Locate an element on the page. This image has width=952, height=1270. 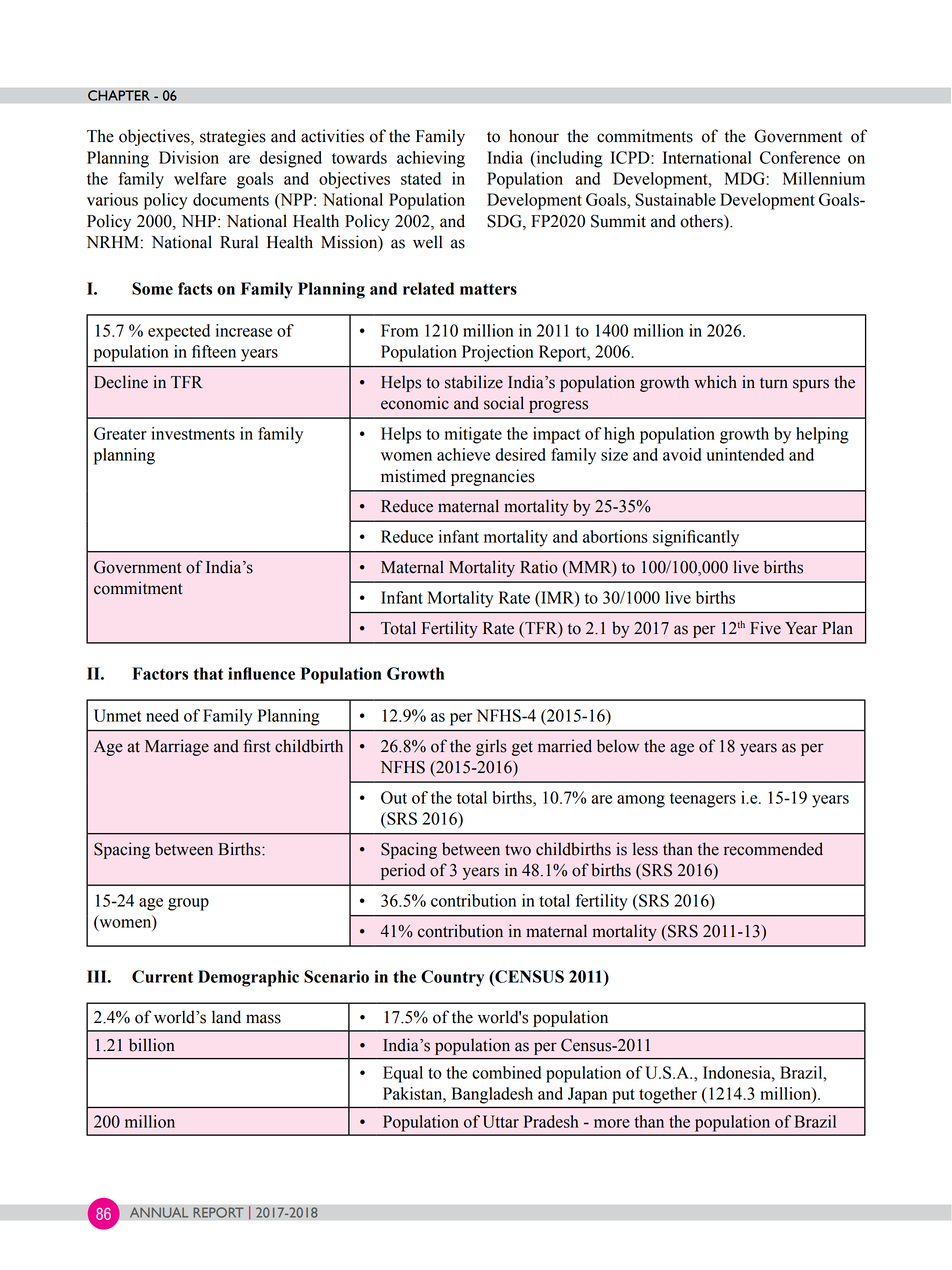
group is located at coordinates (188, 904).
